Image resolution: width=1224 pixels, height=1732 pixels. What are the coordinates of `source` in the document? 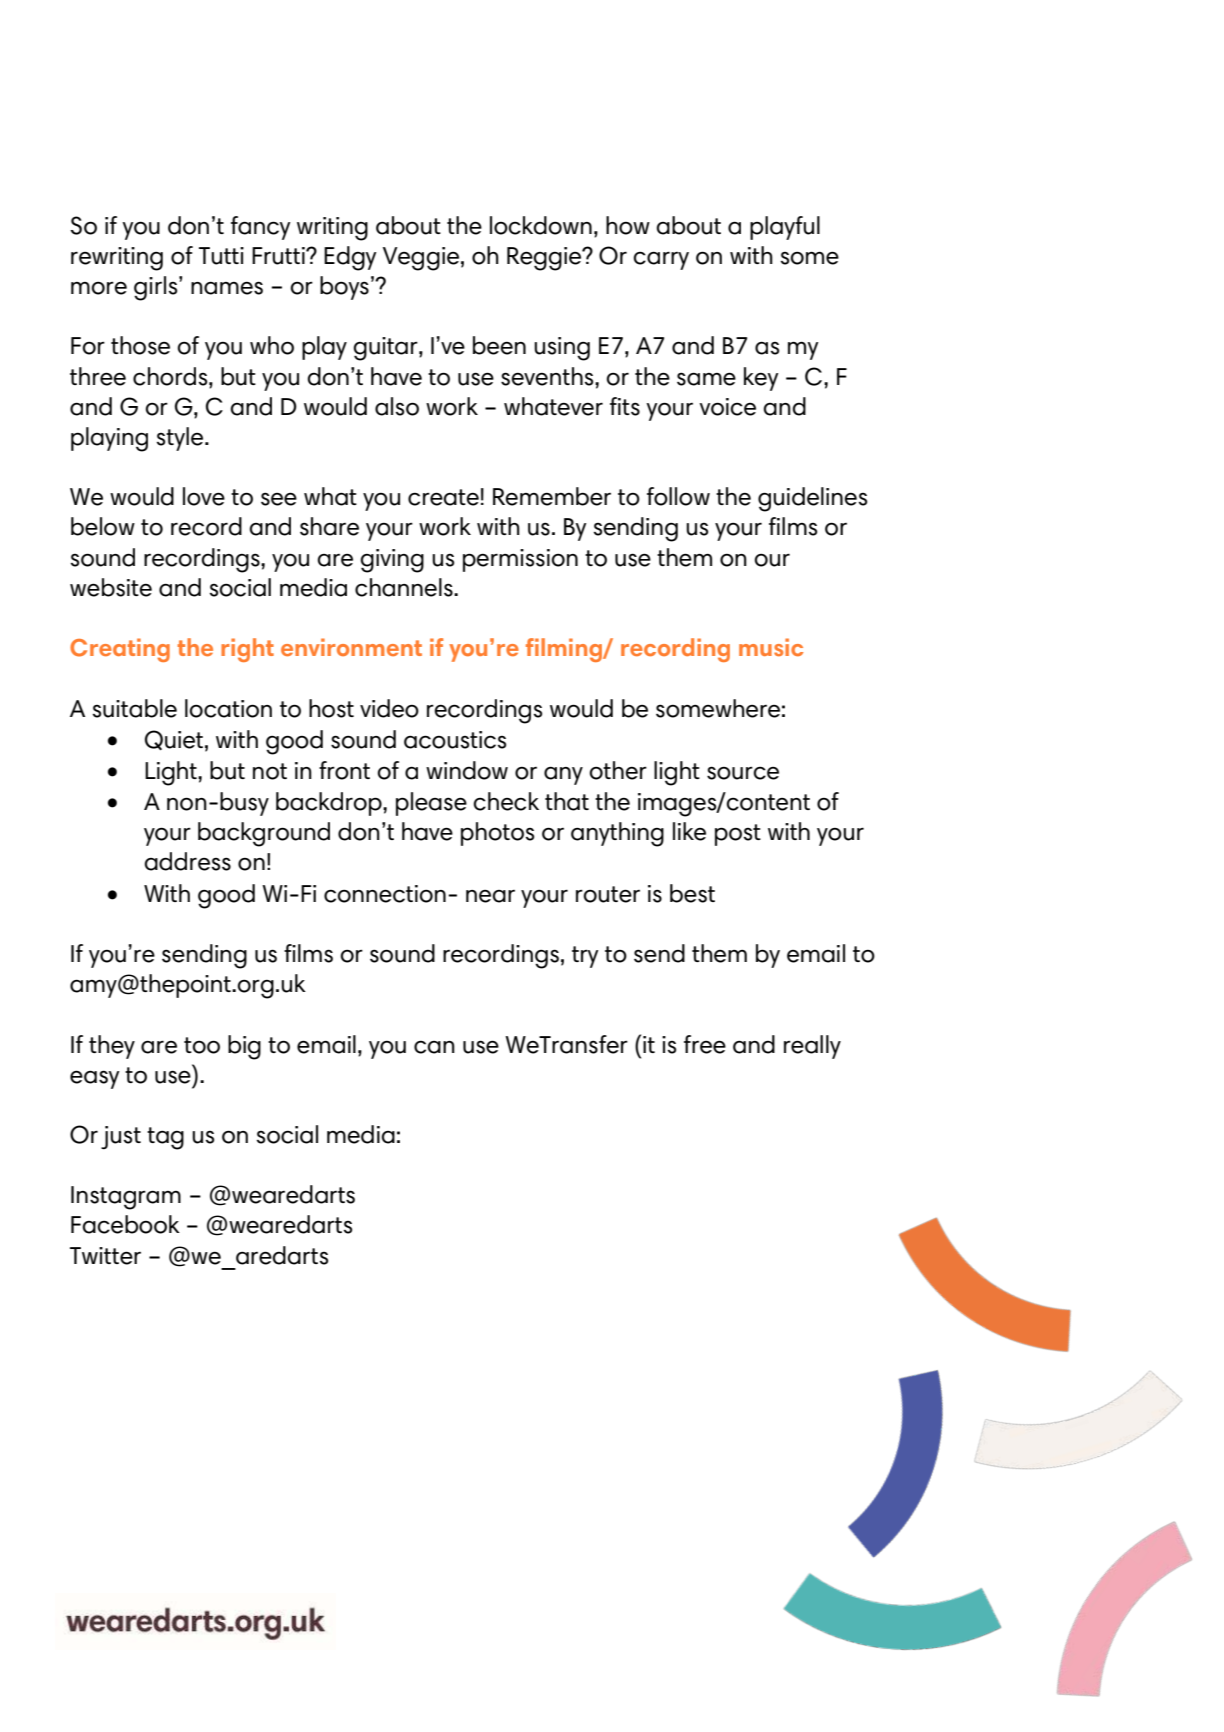 It's located at (743, 773).
